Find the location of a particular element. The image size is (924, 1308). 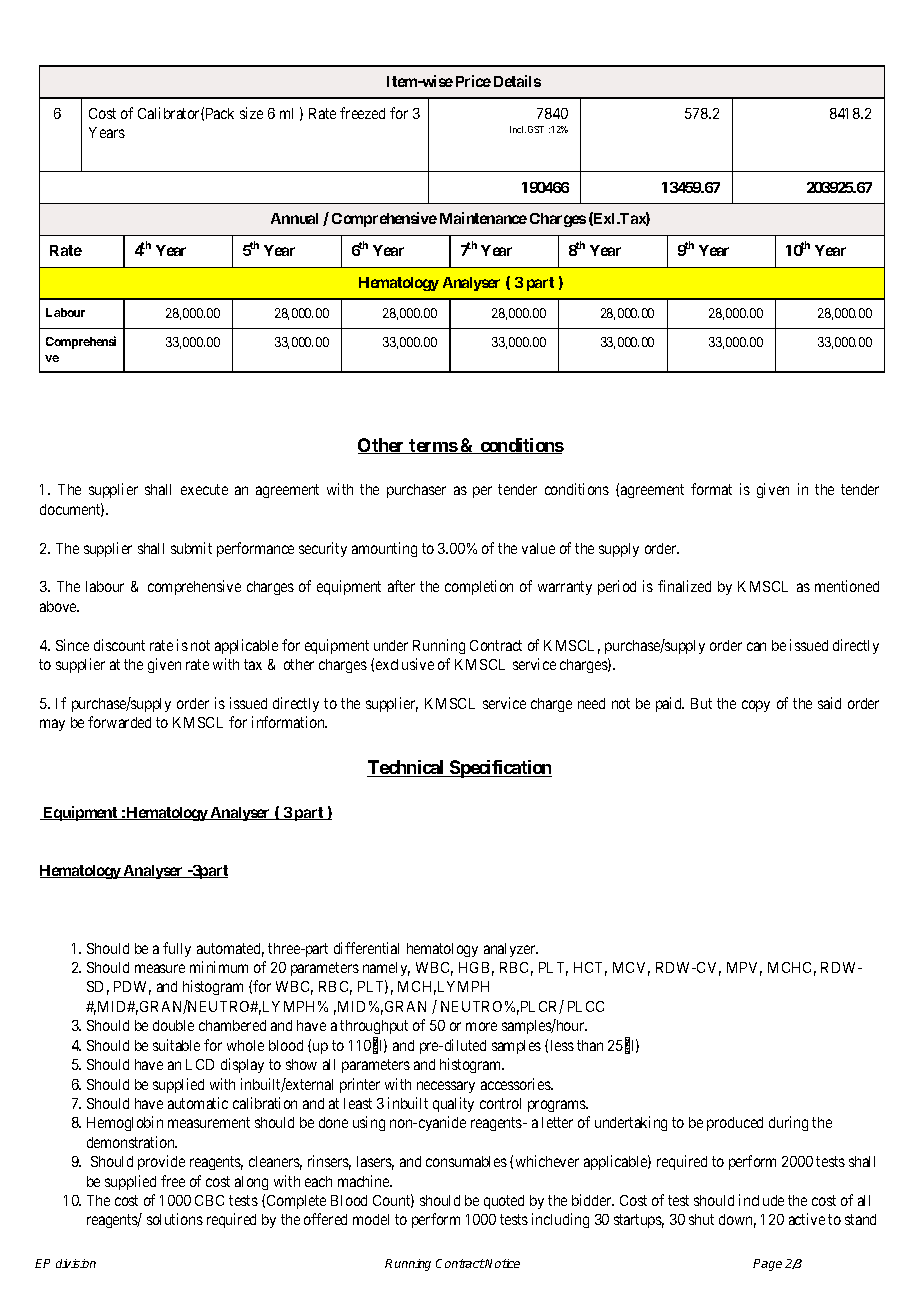

execute is located at coordinates (204, 489).
